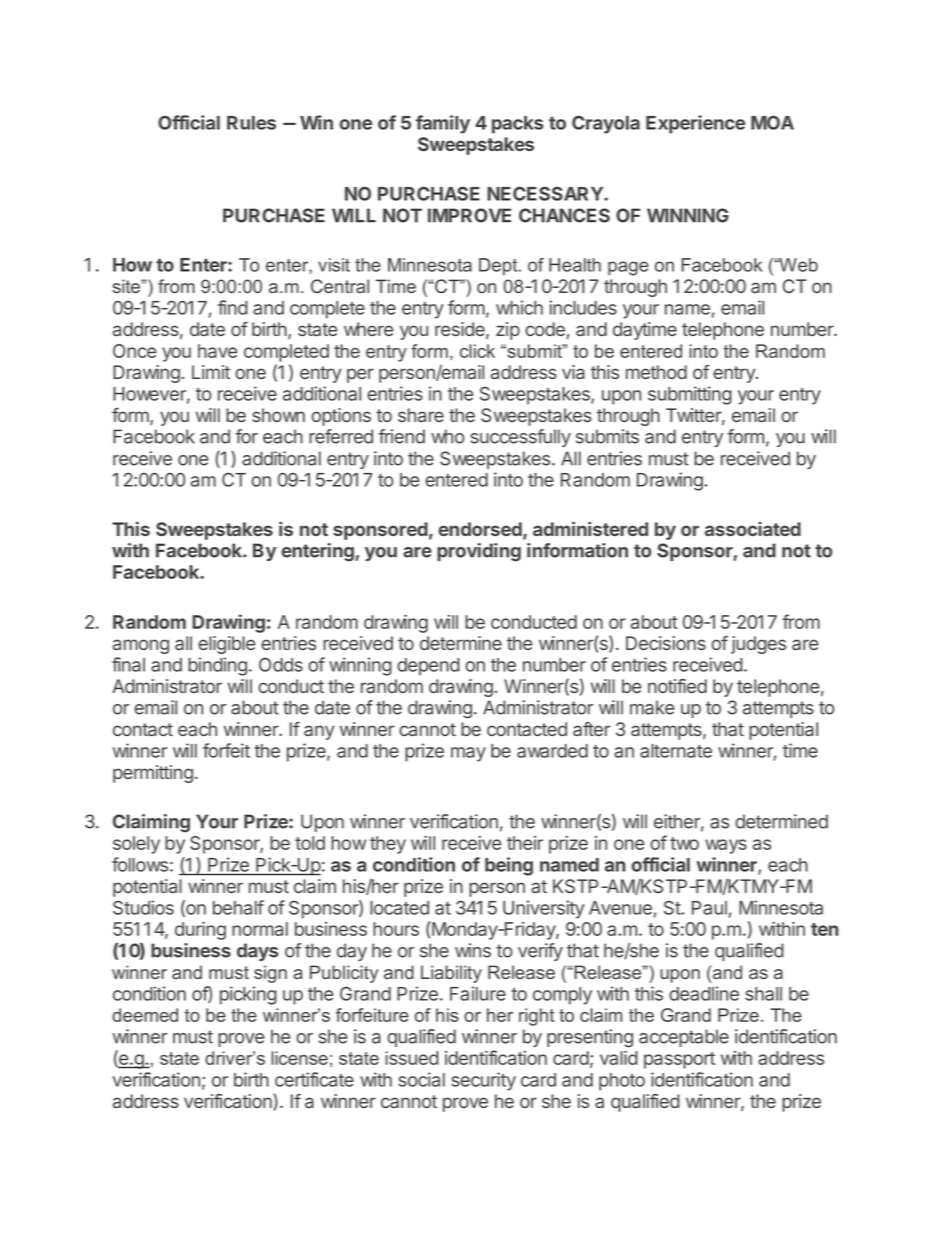 This page has width=952, height=1233. I want to click on family, so click(443, 124).
